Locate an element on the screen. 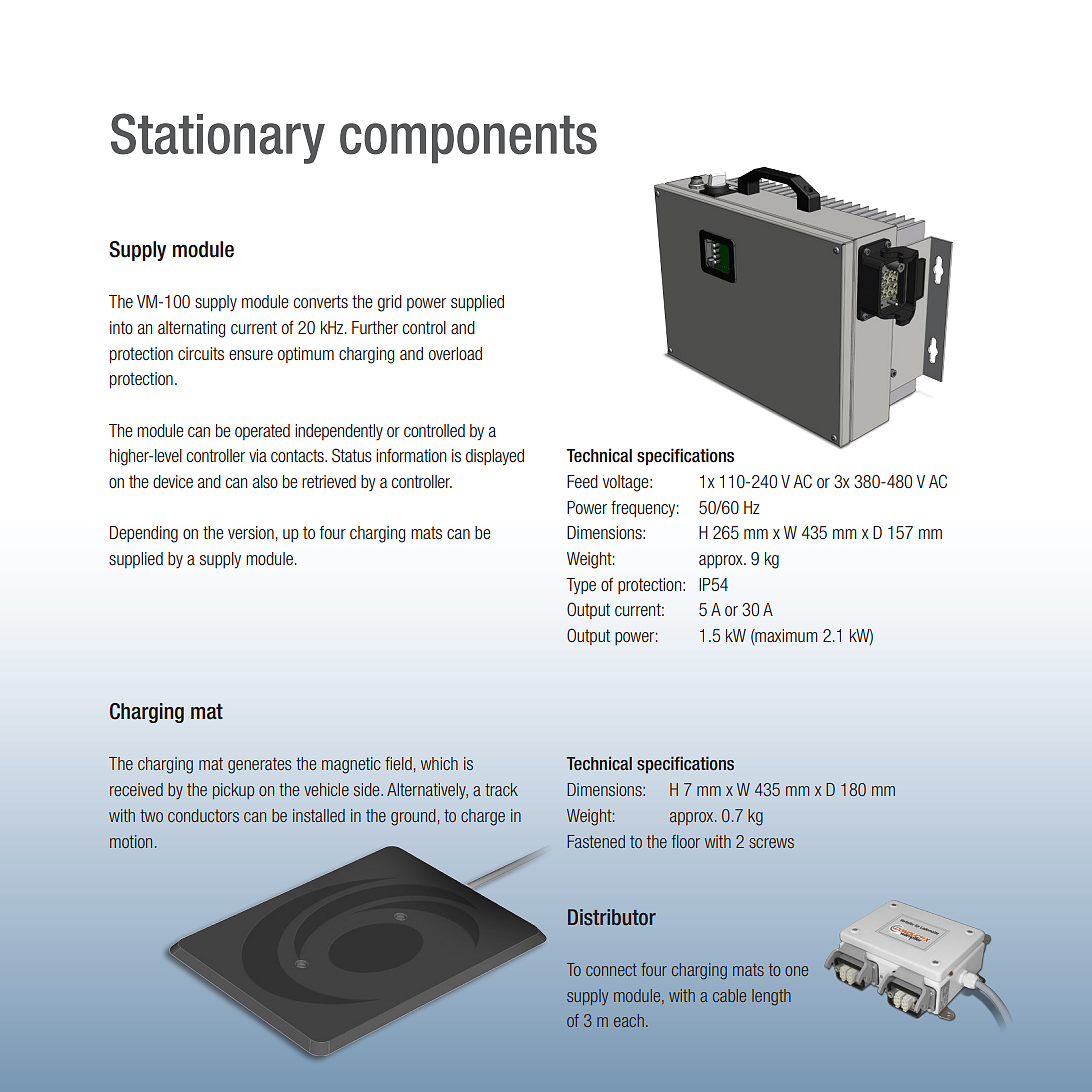 The width and height of the screenshot is (1092, 1092). Feed is located at coordinates (582, 481).
